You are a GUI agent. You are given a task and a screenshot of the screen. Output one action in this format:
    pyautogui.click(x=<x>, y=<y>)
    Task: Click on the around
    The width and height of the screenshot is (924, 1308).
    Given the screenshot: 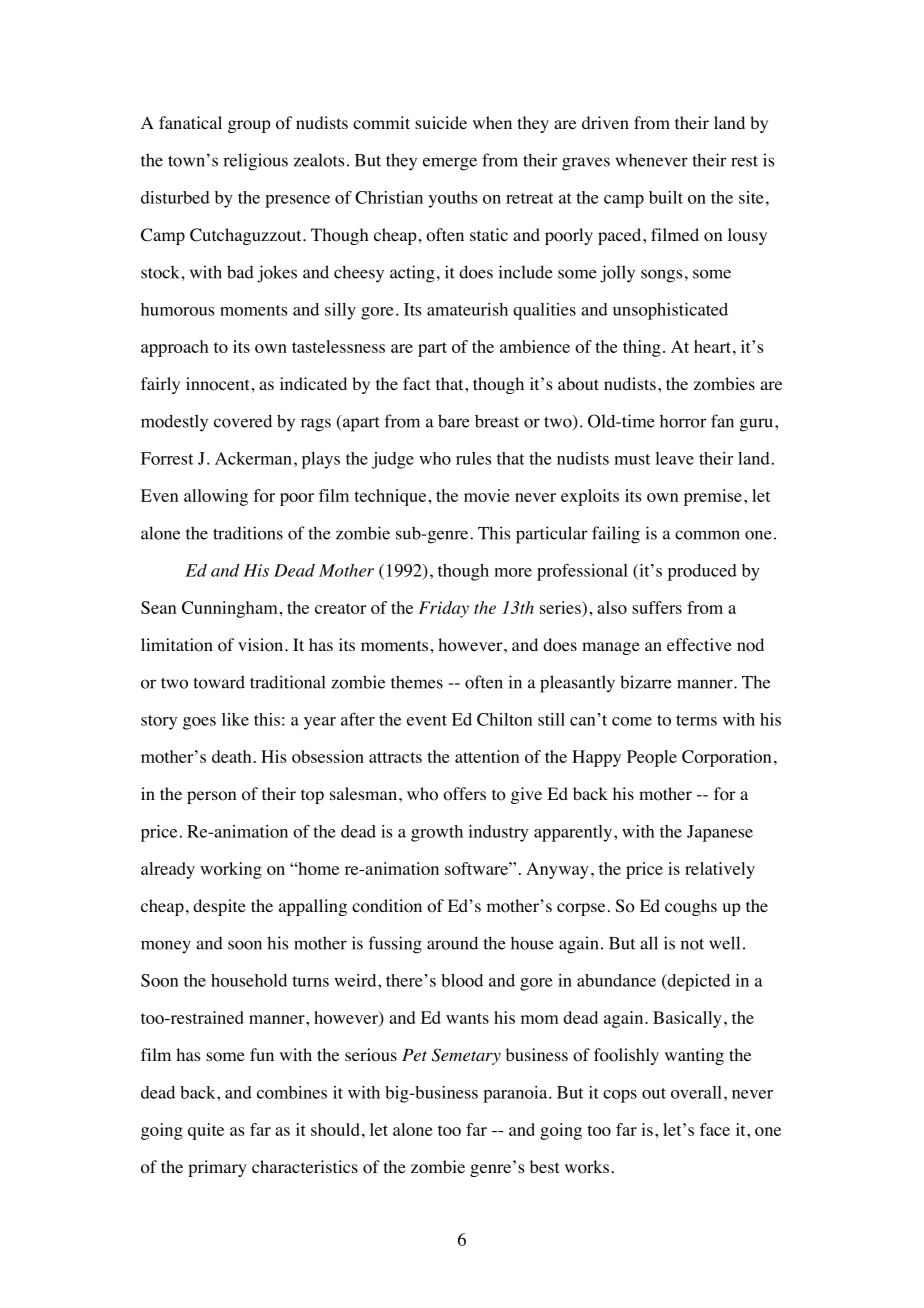 What is the action you would take?
    pyautogui.click(x=452, y=943)
